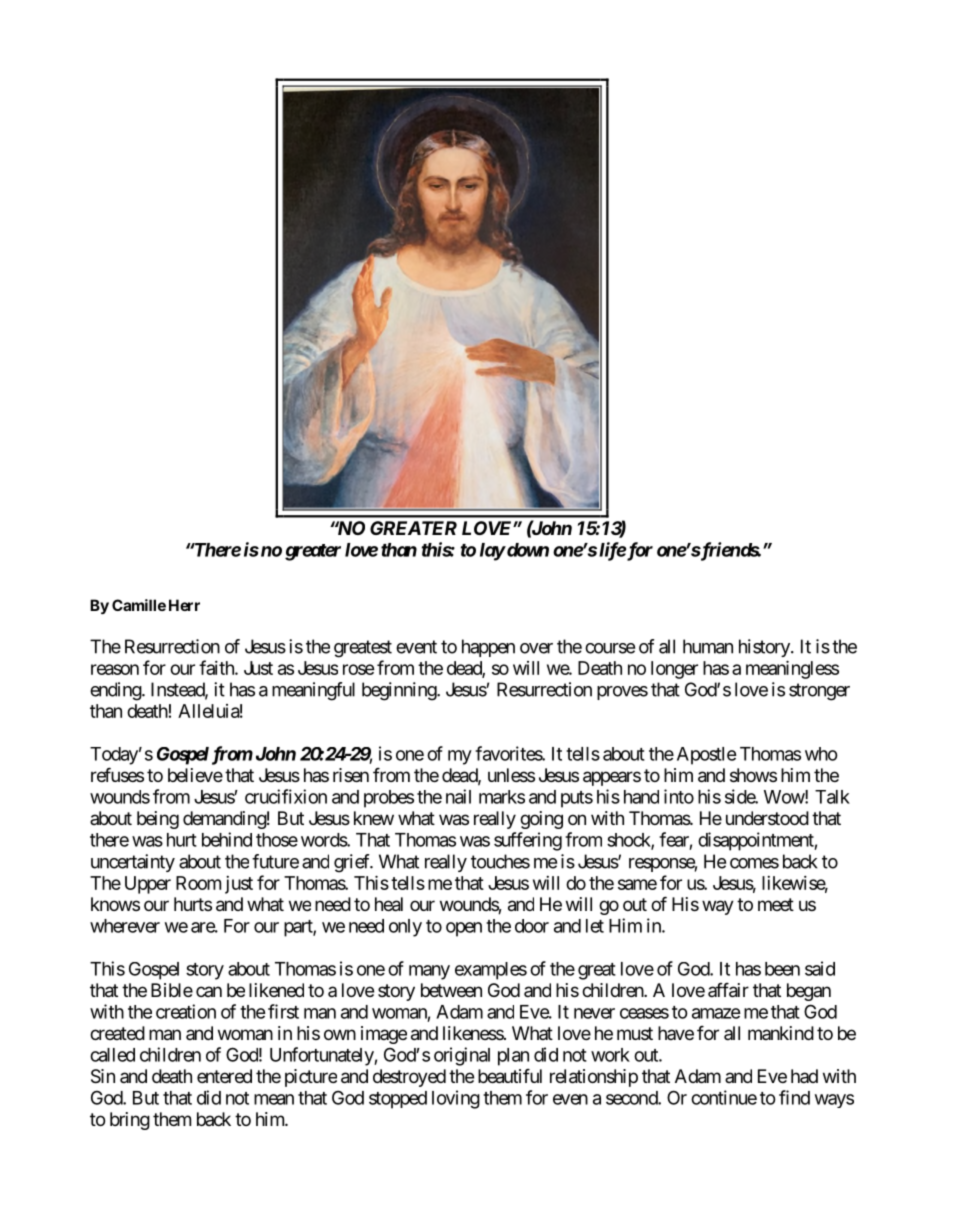 The image size is (954, 1232). Describe the element at coordinates (488, 648) in the document. I see `happen` at that location.
